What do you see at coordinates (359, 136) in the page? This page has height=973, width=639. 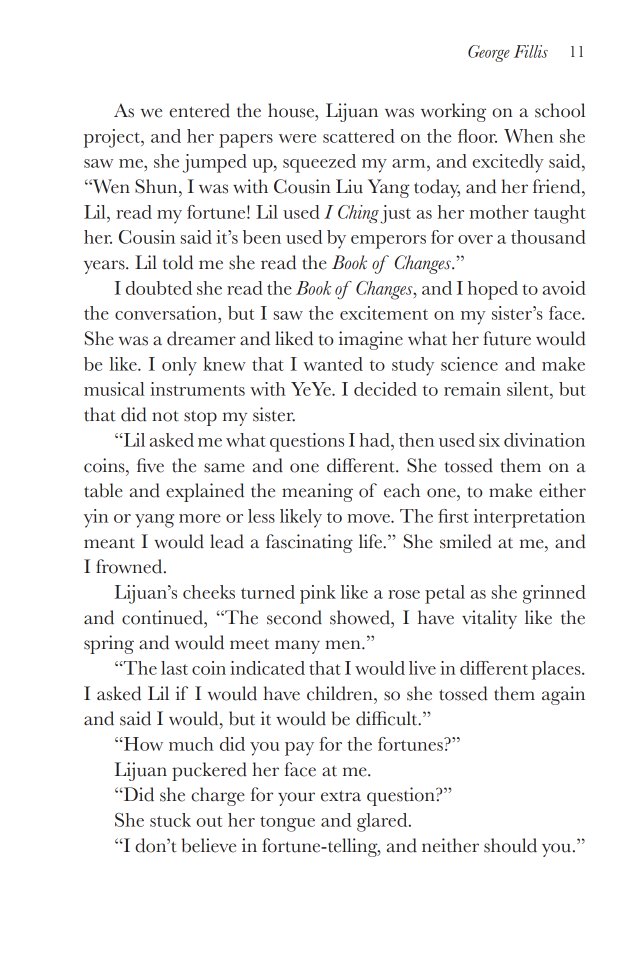 I see `scattered` at bounding box center [359, 136].
